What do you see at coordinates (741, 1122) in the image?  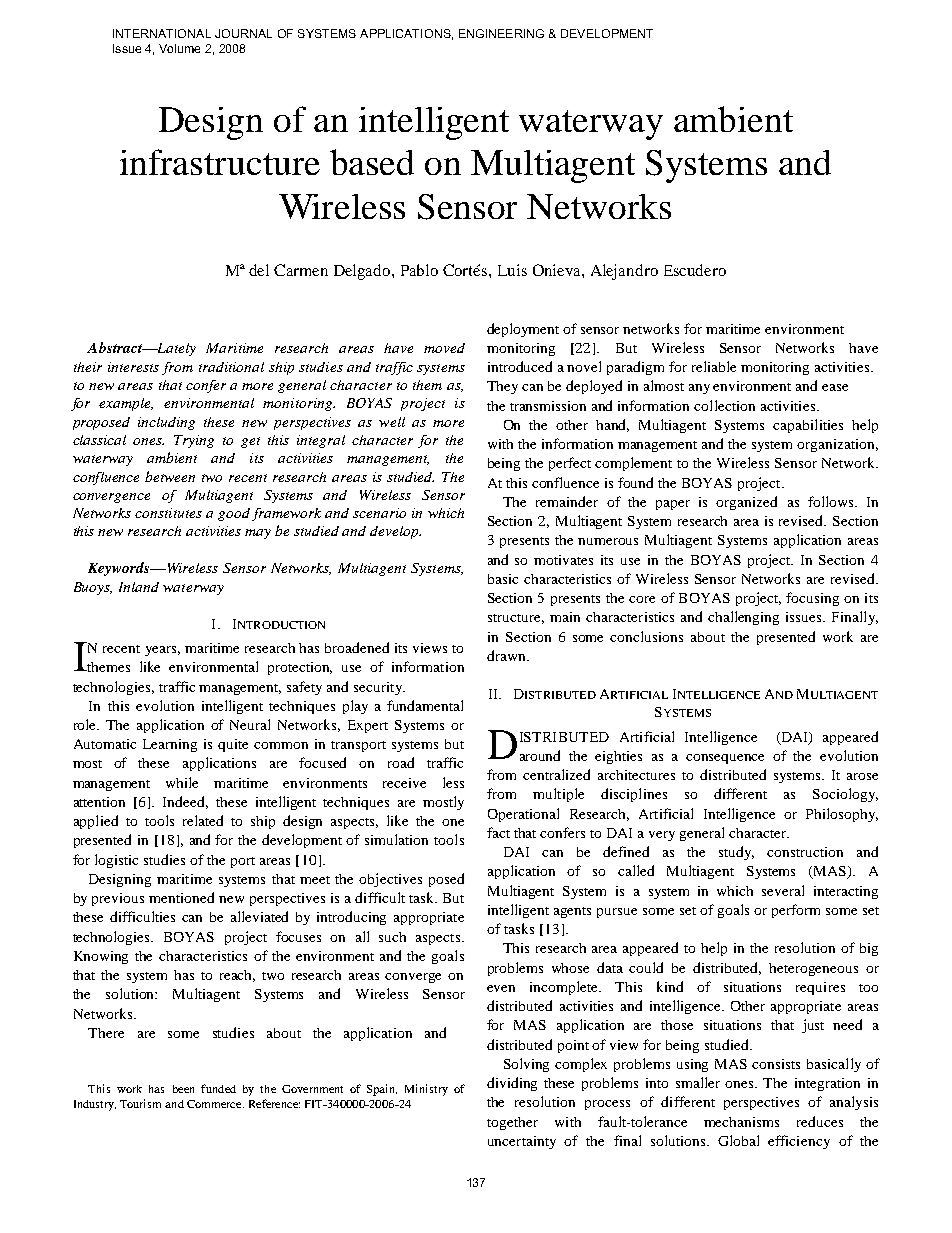 I see `mechanisms` at bounding box center [741, 1122].
